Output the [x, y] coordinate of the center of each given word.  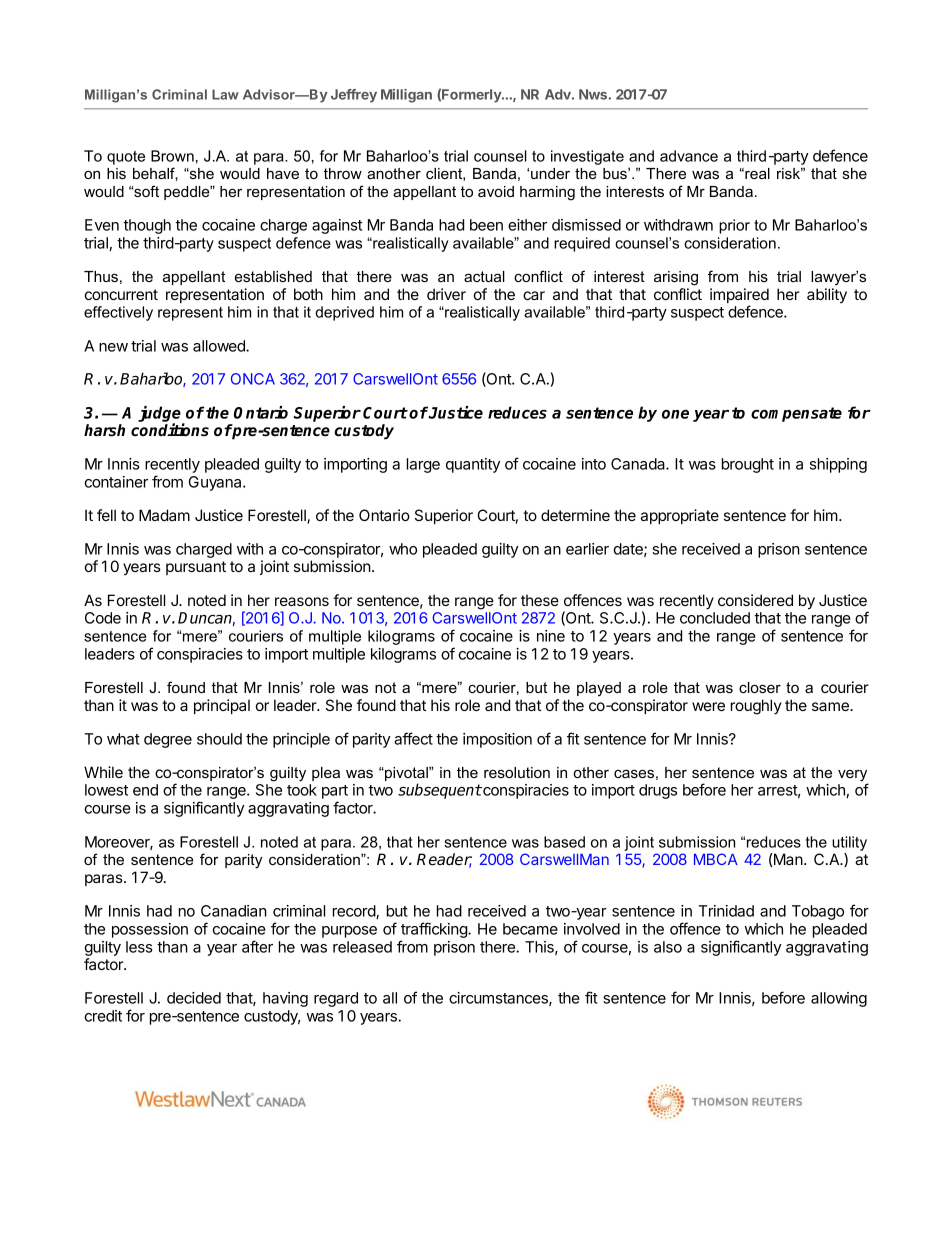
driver [446, 294]
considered [755, 600]
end [145, 790]
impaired [739, 297]
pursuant [196, 568]
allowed [220, 346]
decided [194, 998]
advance [689, 156]
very [853, 777]
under [550, 173]
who [403, 549]
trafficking [435, 930]
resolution [517, 772]
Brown [172, 156]
